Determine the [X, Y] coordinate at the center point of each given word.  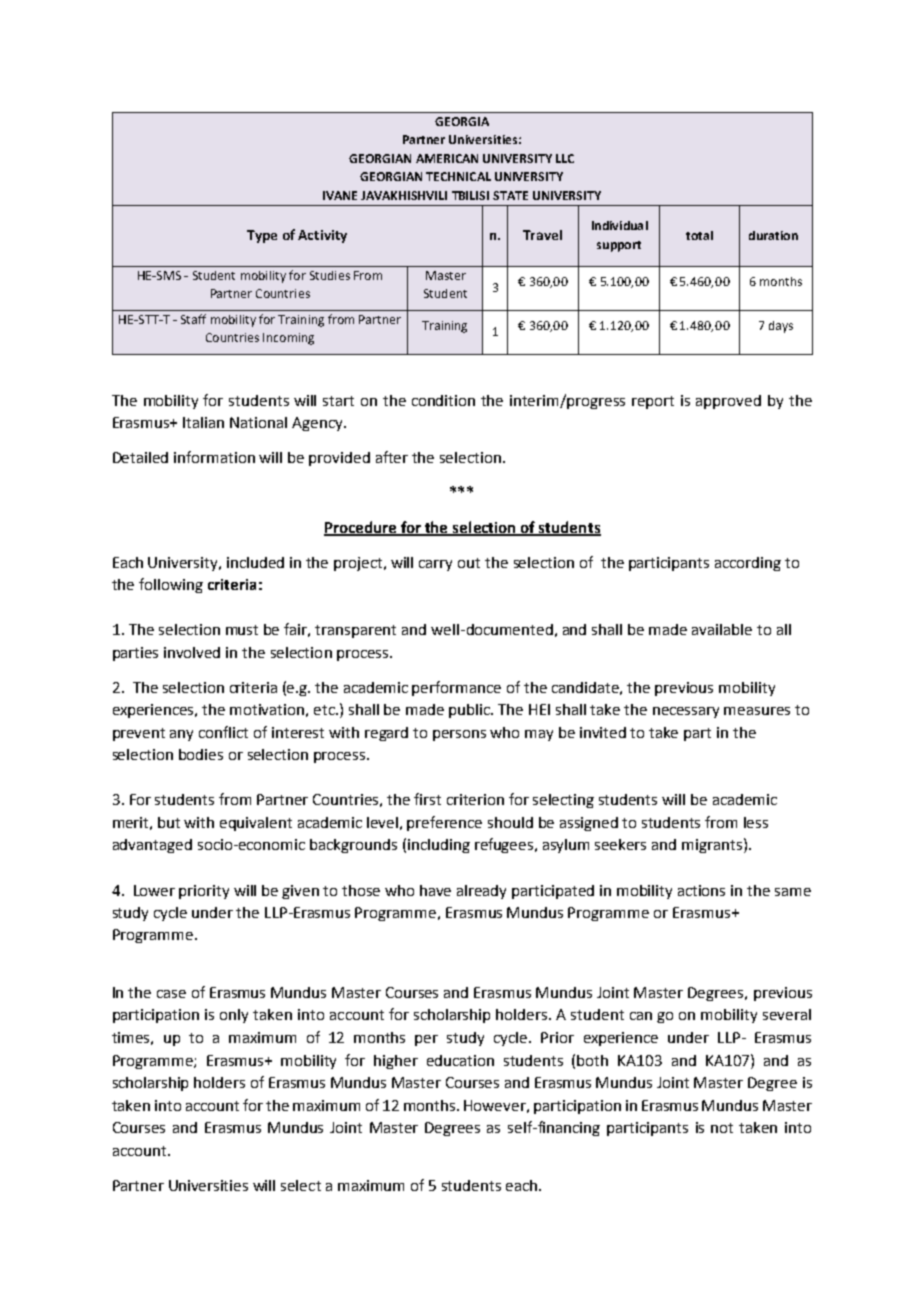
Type [262, 236]
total [699, 235]
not [722, 1128]
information [214, 457]
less [756, 822]
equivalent [256, 824]
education [460, 1060]
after [392, 457]
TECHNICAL [458, 176]
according [748, 564]
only [234, 1016]
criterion [475, 799]
